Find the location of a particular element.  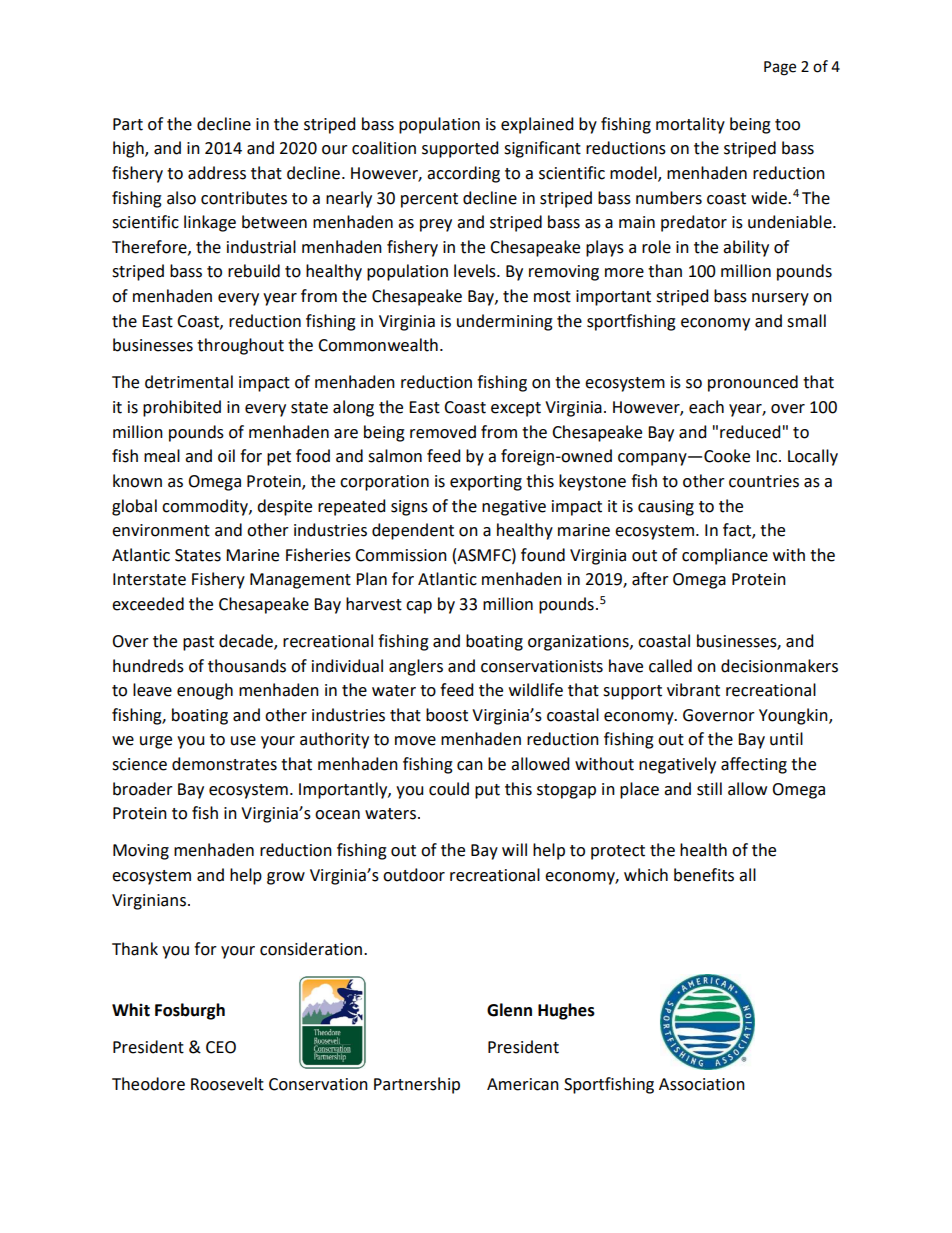

pronounced is located at coordinates (753, 383).
